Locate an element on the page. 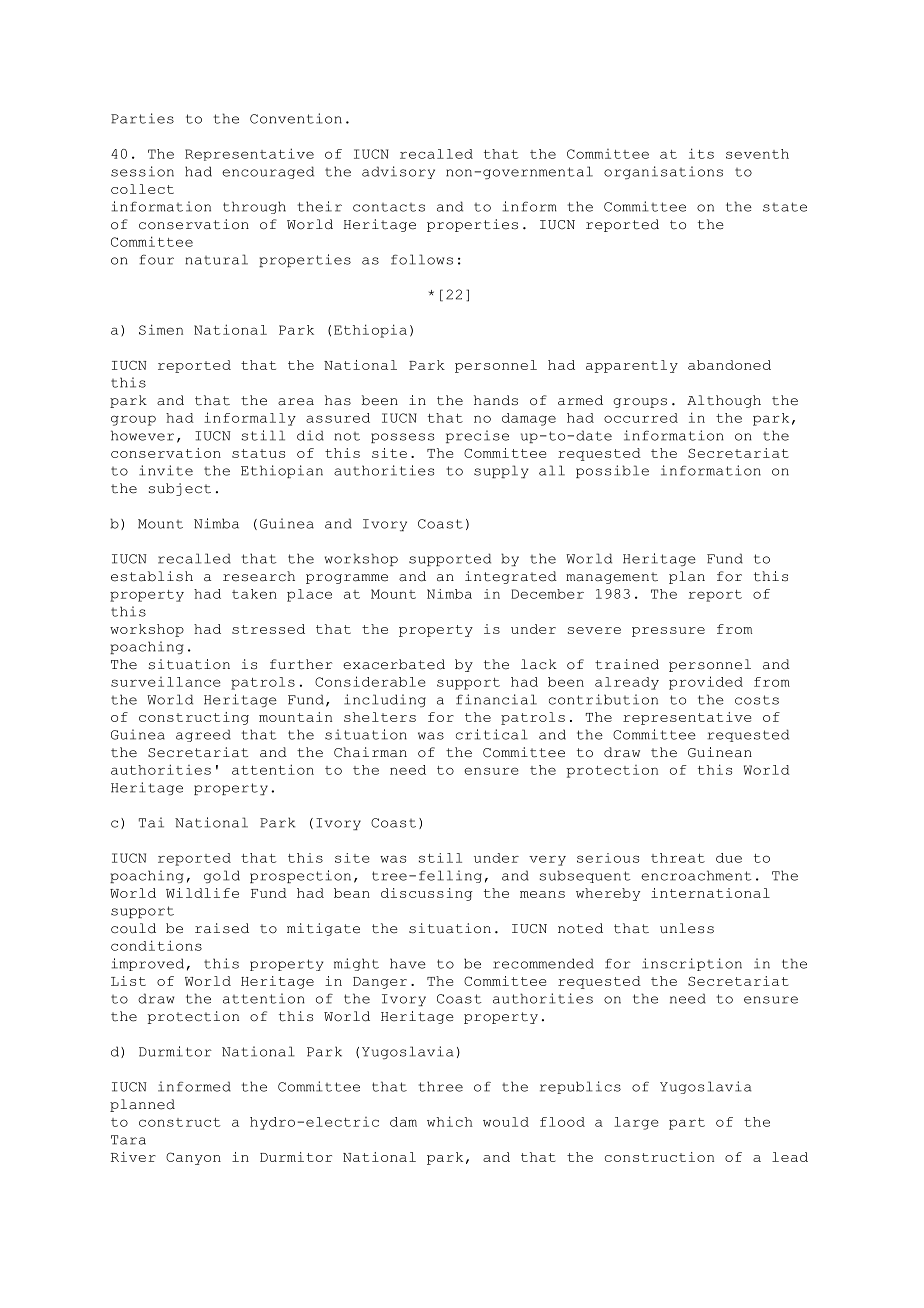 The width and height of the image is (924, 1308). supply is located at coordinates (501, 471).
